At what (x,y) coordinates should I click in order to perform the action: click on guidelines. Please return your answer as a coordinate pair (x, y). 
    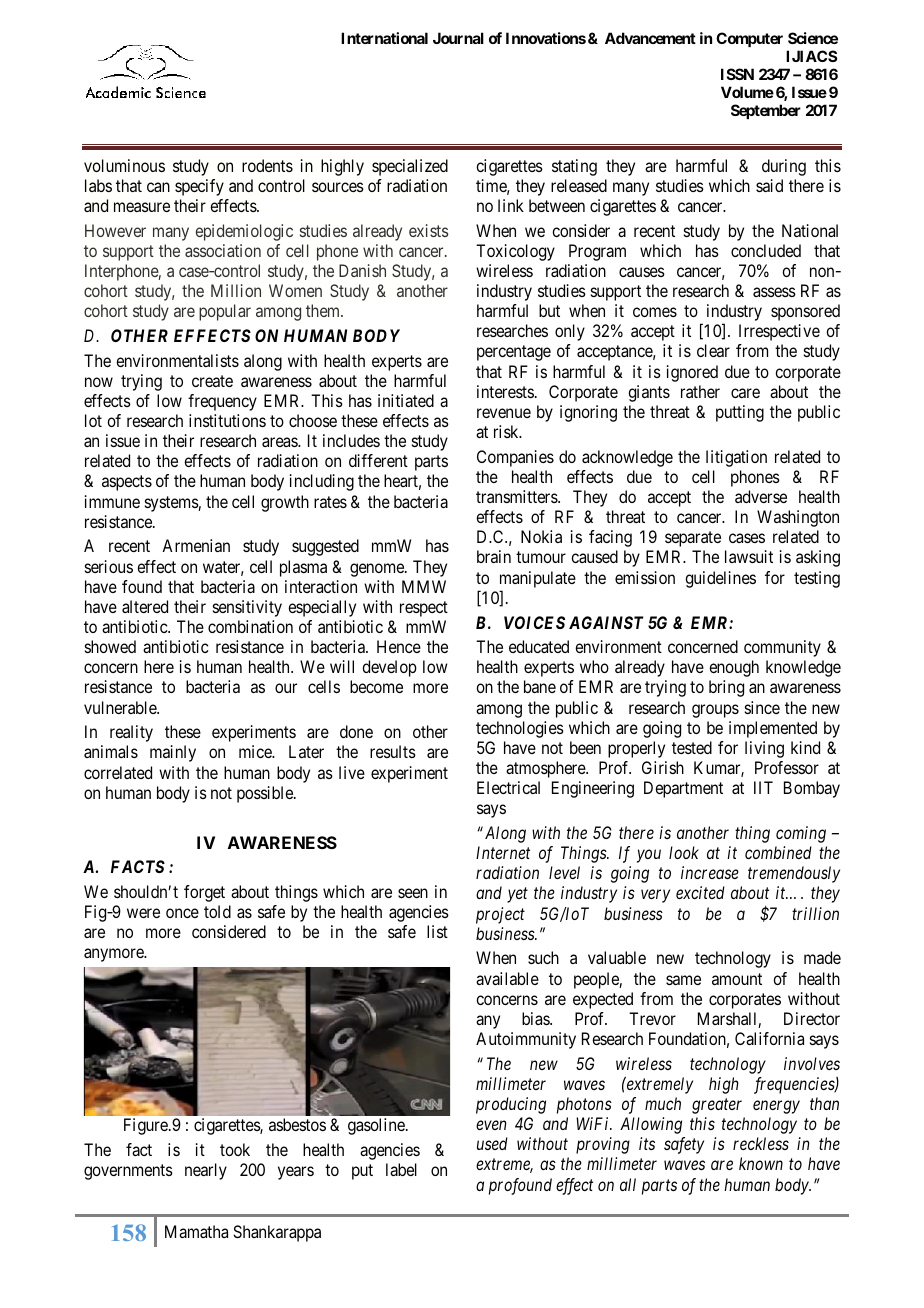
    Looking at the image, I should click on (720, 579).
